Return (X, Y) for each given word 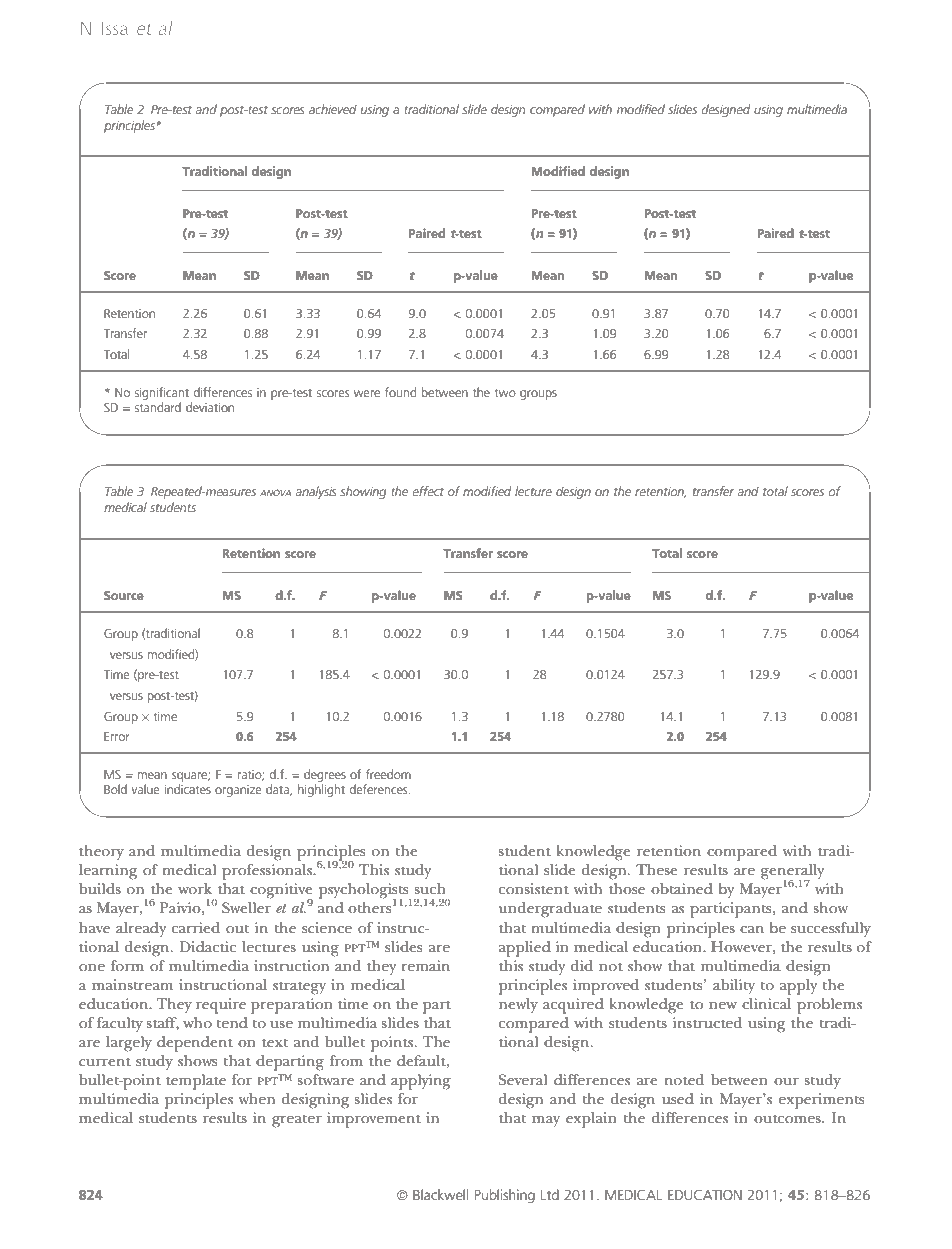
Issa (115, 28)
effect (428, 491)
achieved (333, 109)
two (505, 393)
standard (157, 407)
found (401, 392)
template (196, 1082)
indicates (188, 789)
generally (792, 873)
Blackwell (440, 1194)
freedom (388, 774)
